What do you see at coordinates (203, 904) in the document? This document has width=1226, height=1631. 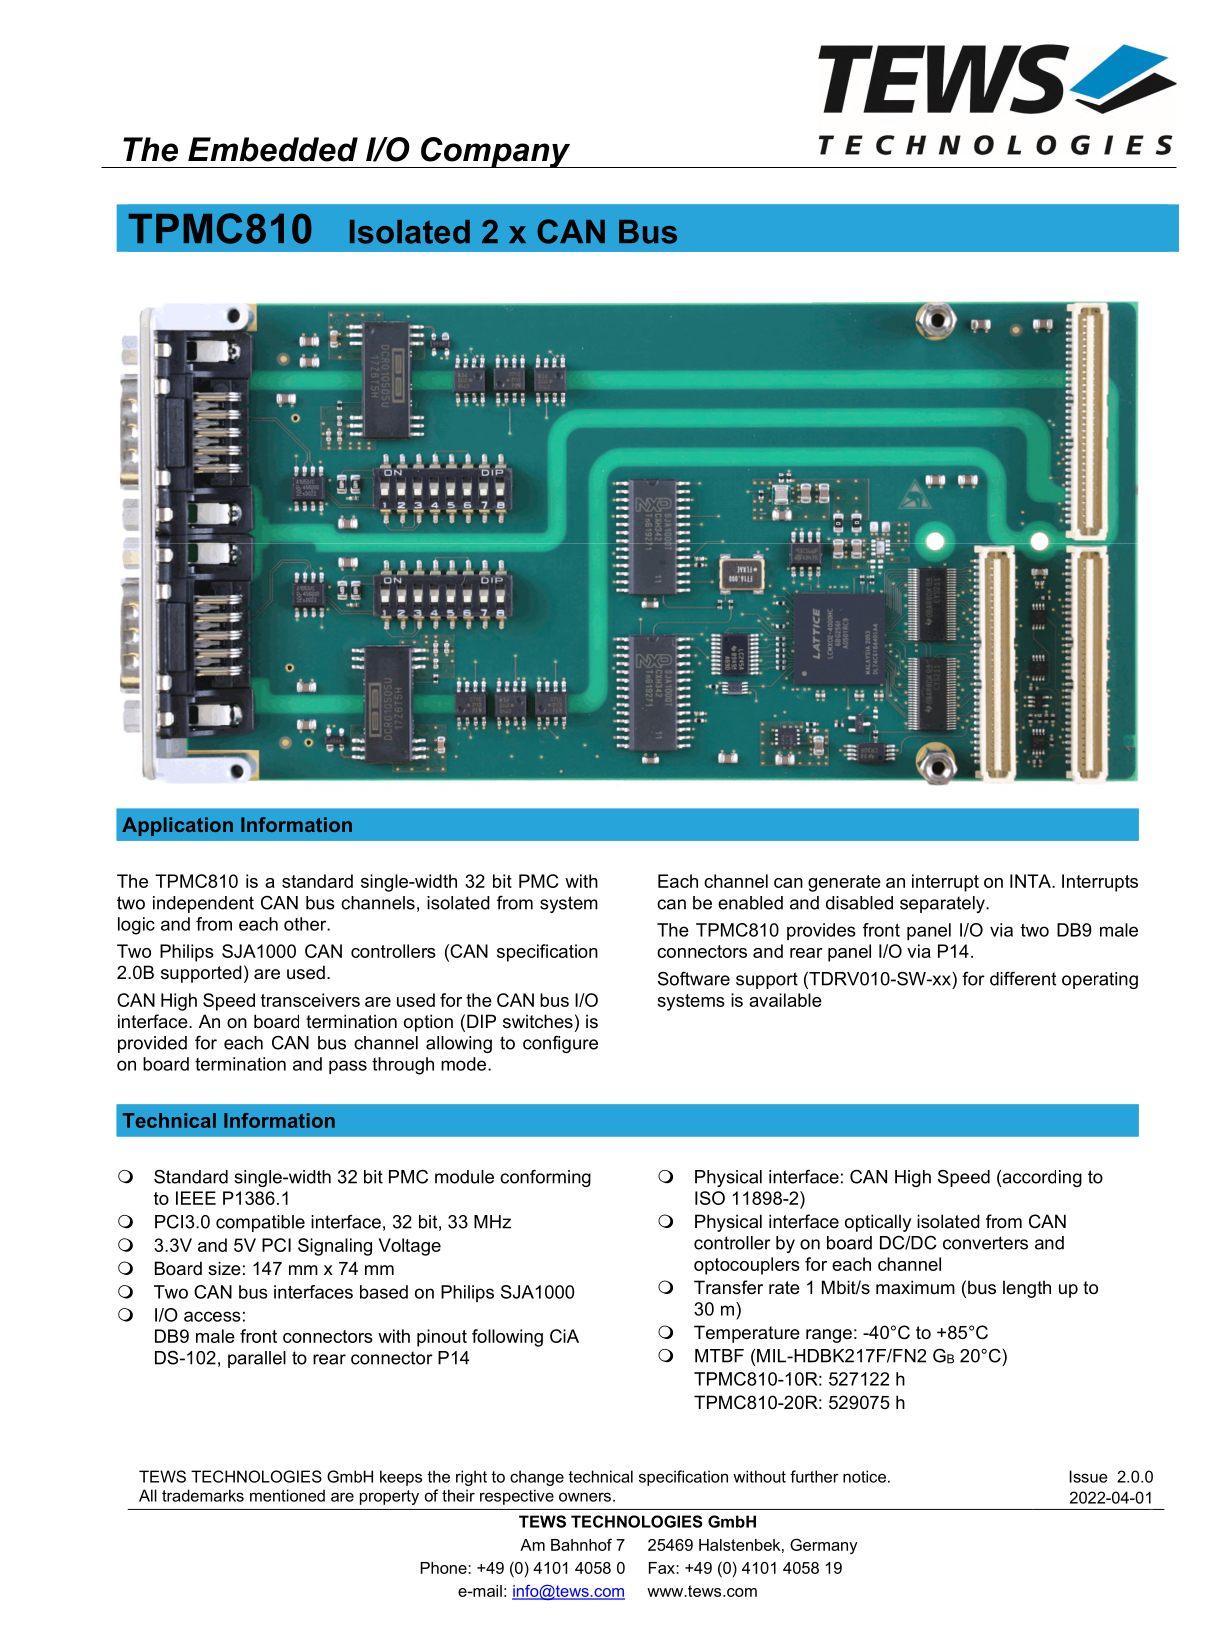 I see `independent` at bounding box center [203, 904].
